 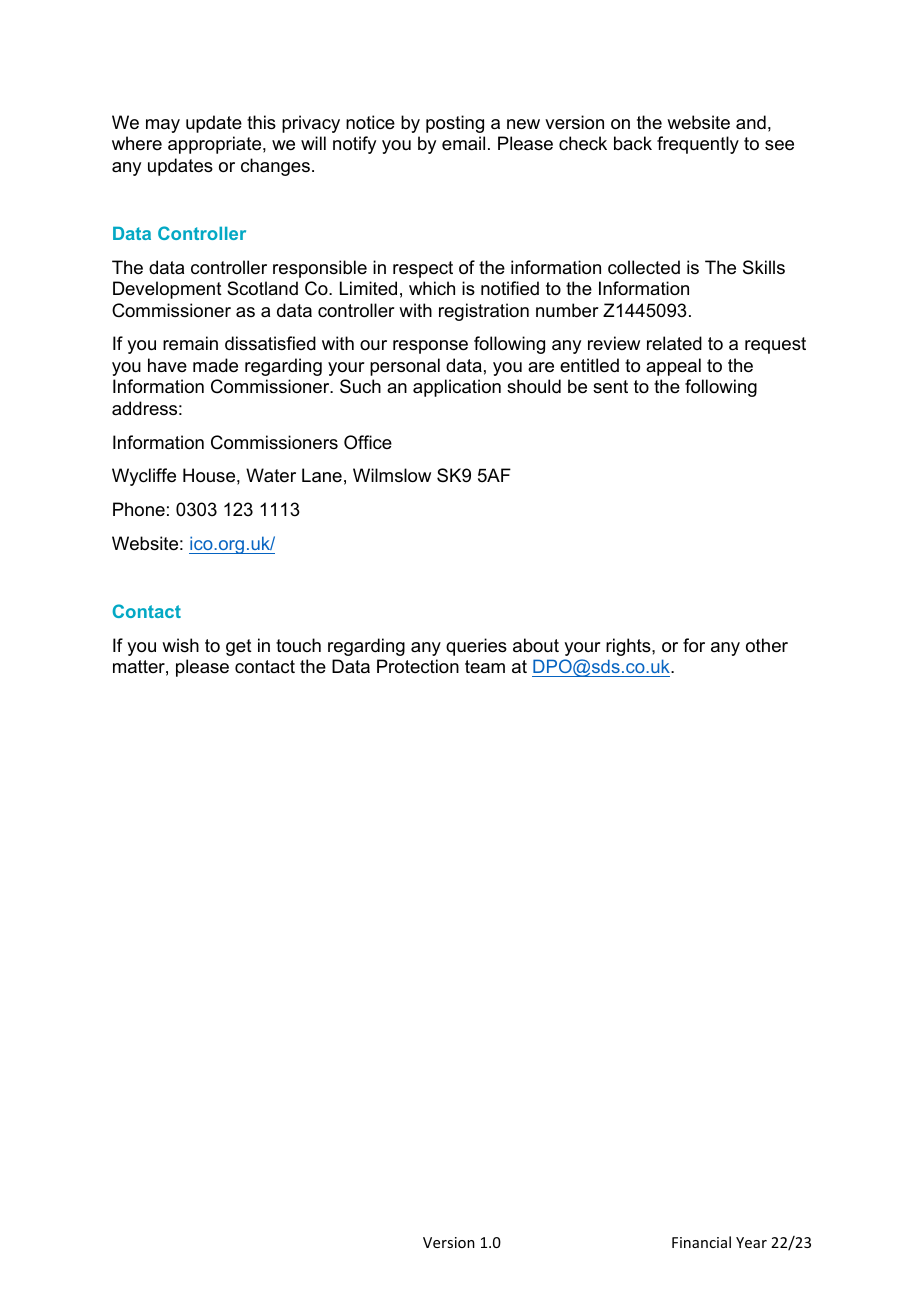 I want to click on email, so click(x=463, y=143).
